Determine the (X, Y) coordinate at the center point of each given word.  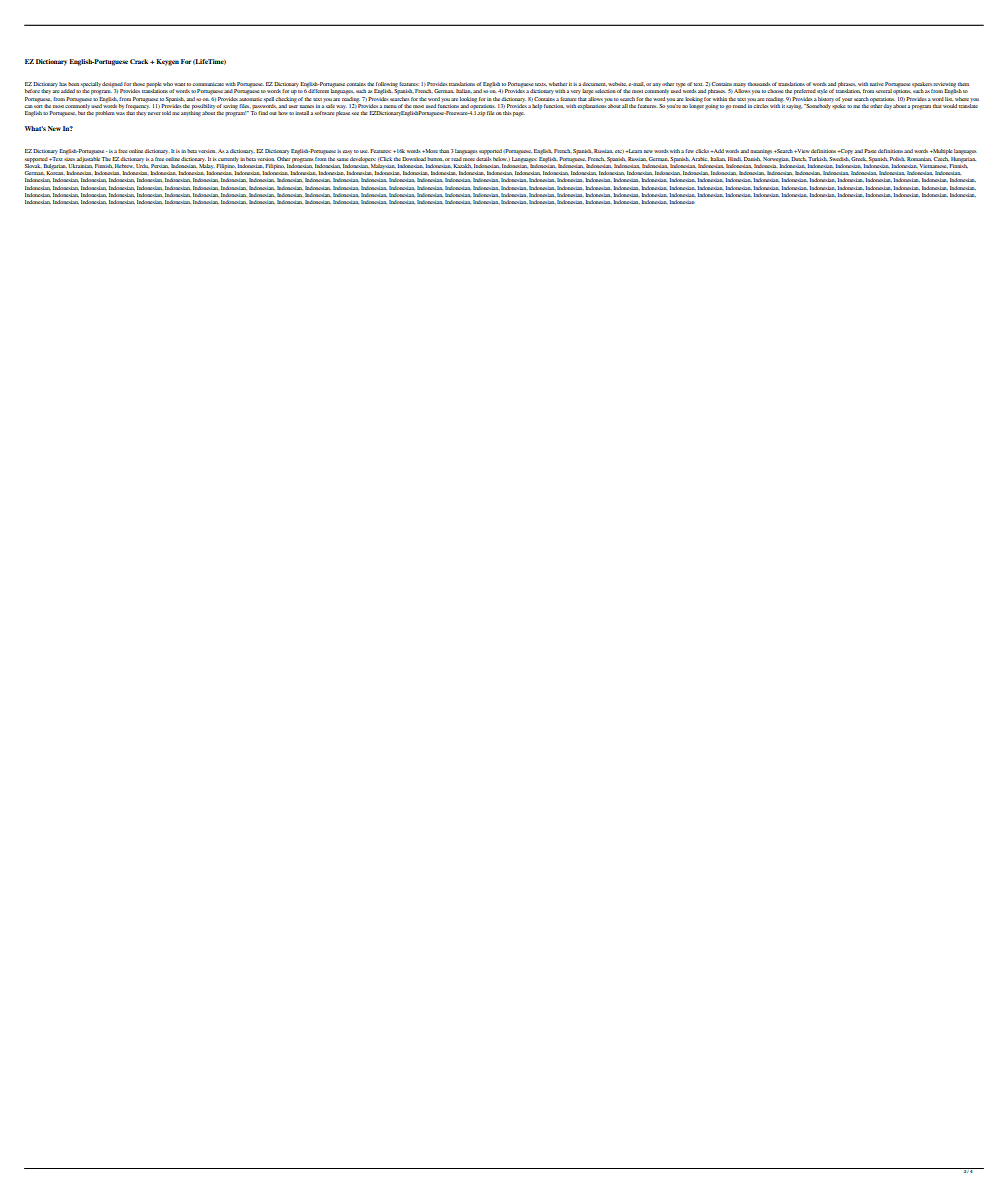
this (507, 113)
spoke (838, 106)
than (444, 151)
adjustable (88, 159)
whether (558, 84)
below (501, 159)
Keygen (166, 62)
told (166, 113)
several (884, 91)
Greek (859, 159)
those (139, 84)
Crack (140, 61)
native (876, 84)
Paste (870, 151)
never (154, 113)
